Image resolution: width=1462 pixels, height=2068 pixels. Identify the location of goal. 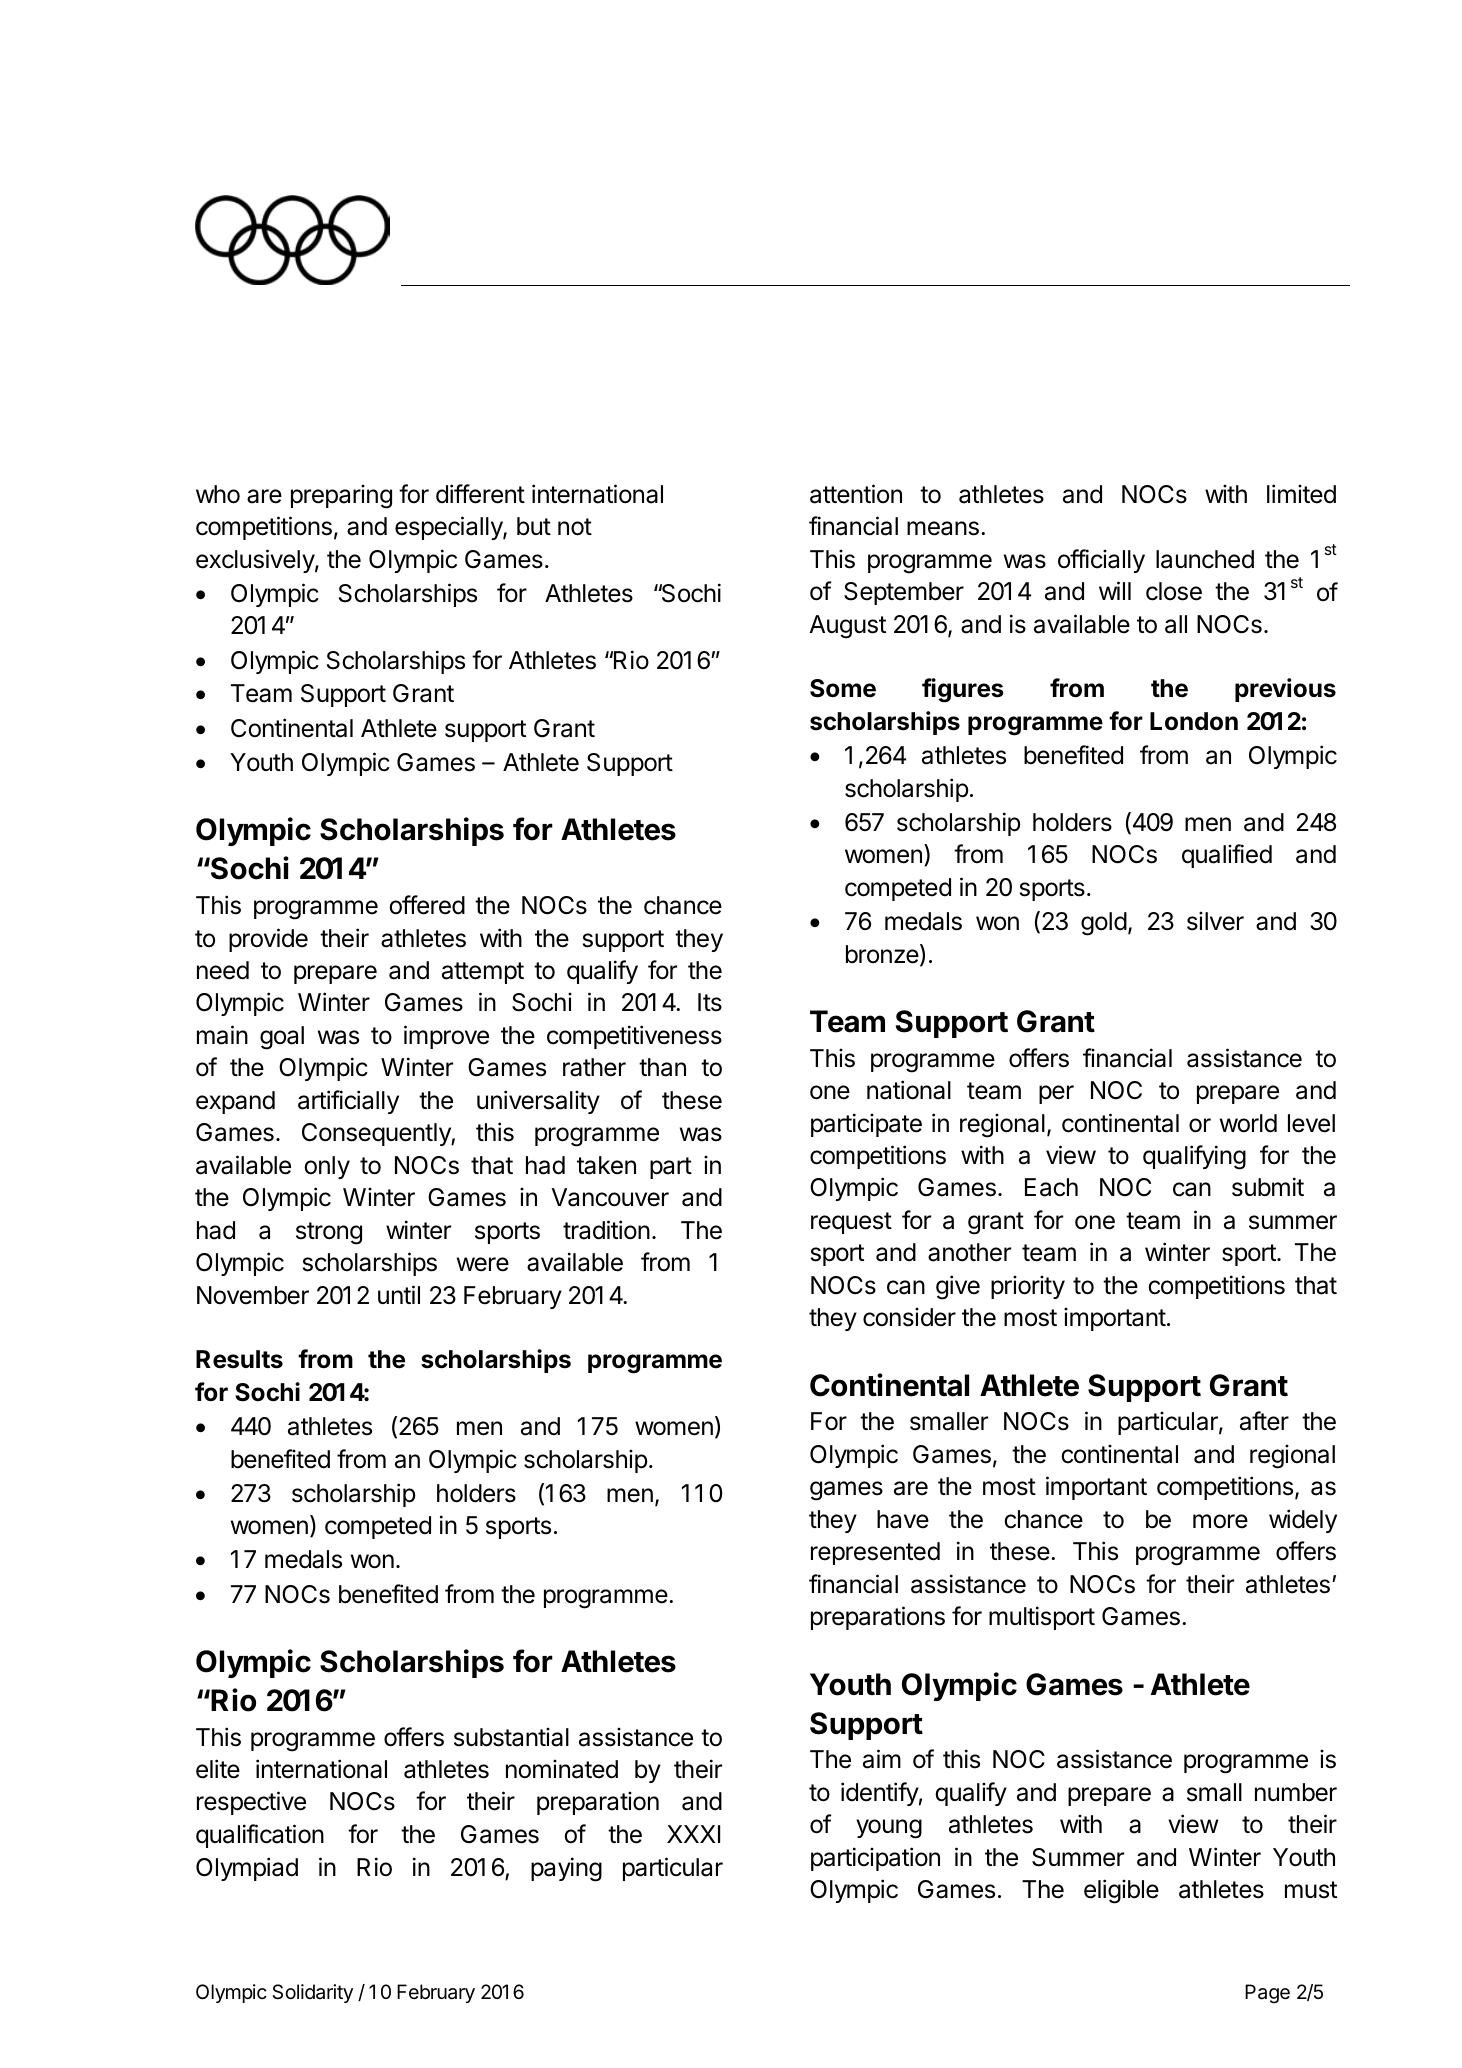
(282, 1038).
